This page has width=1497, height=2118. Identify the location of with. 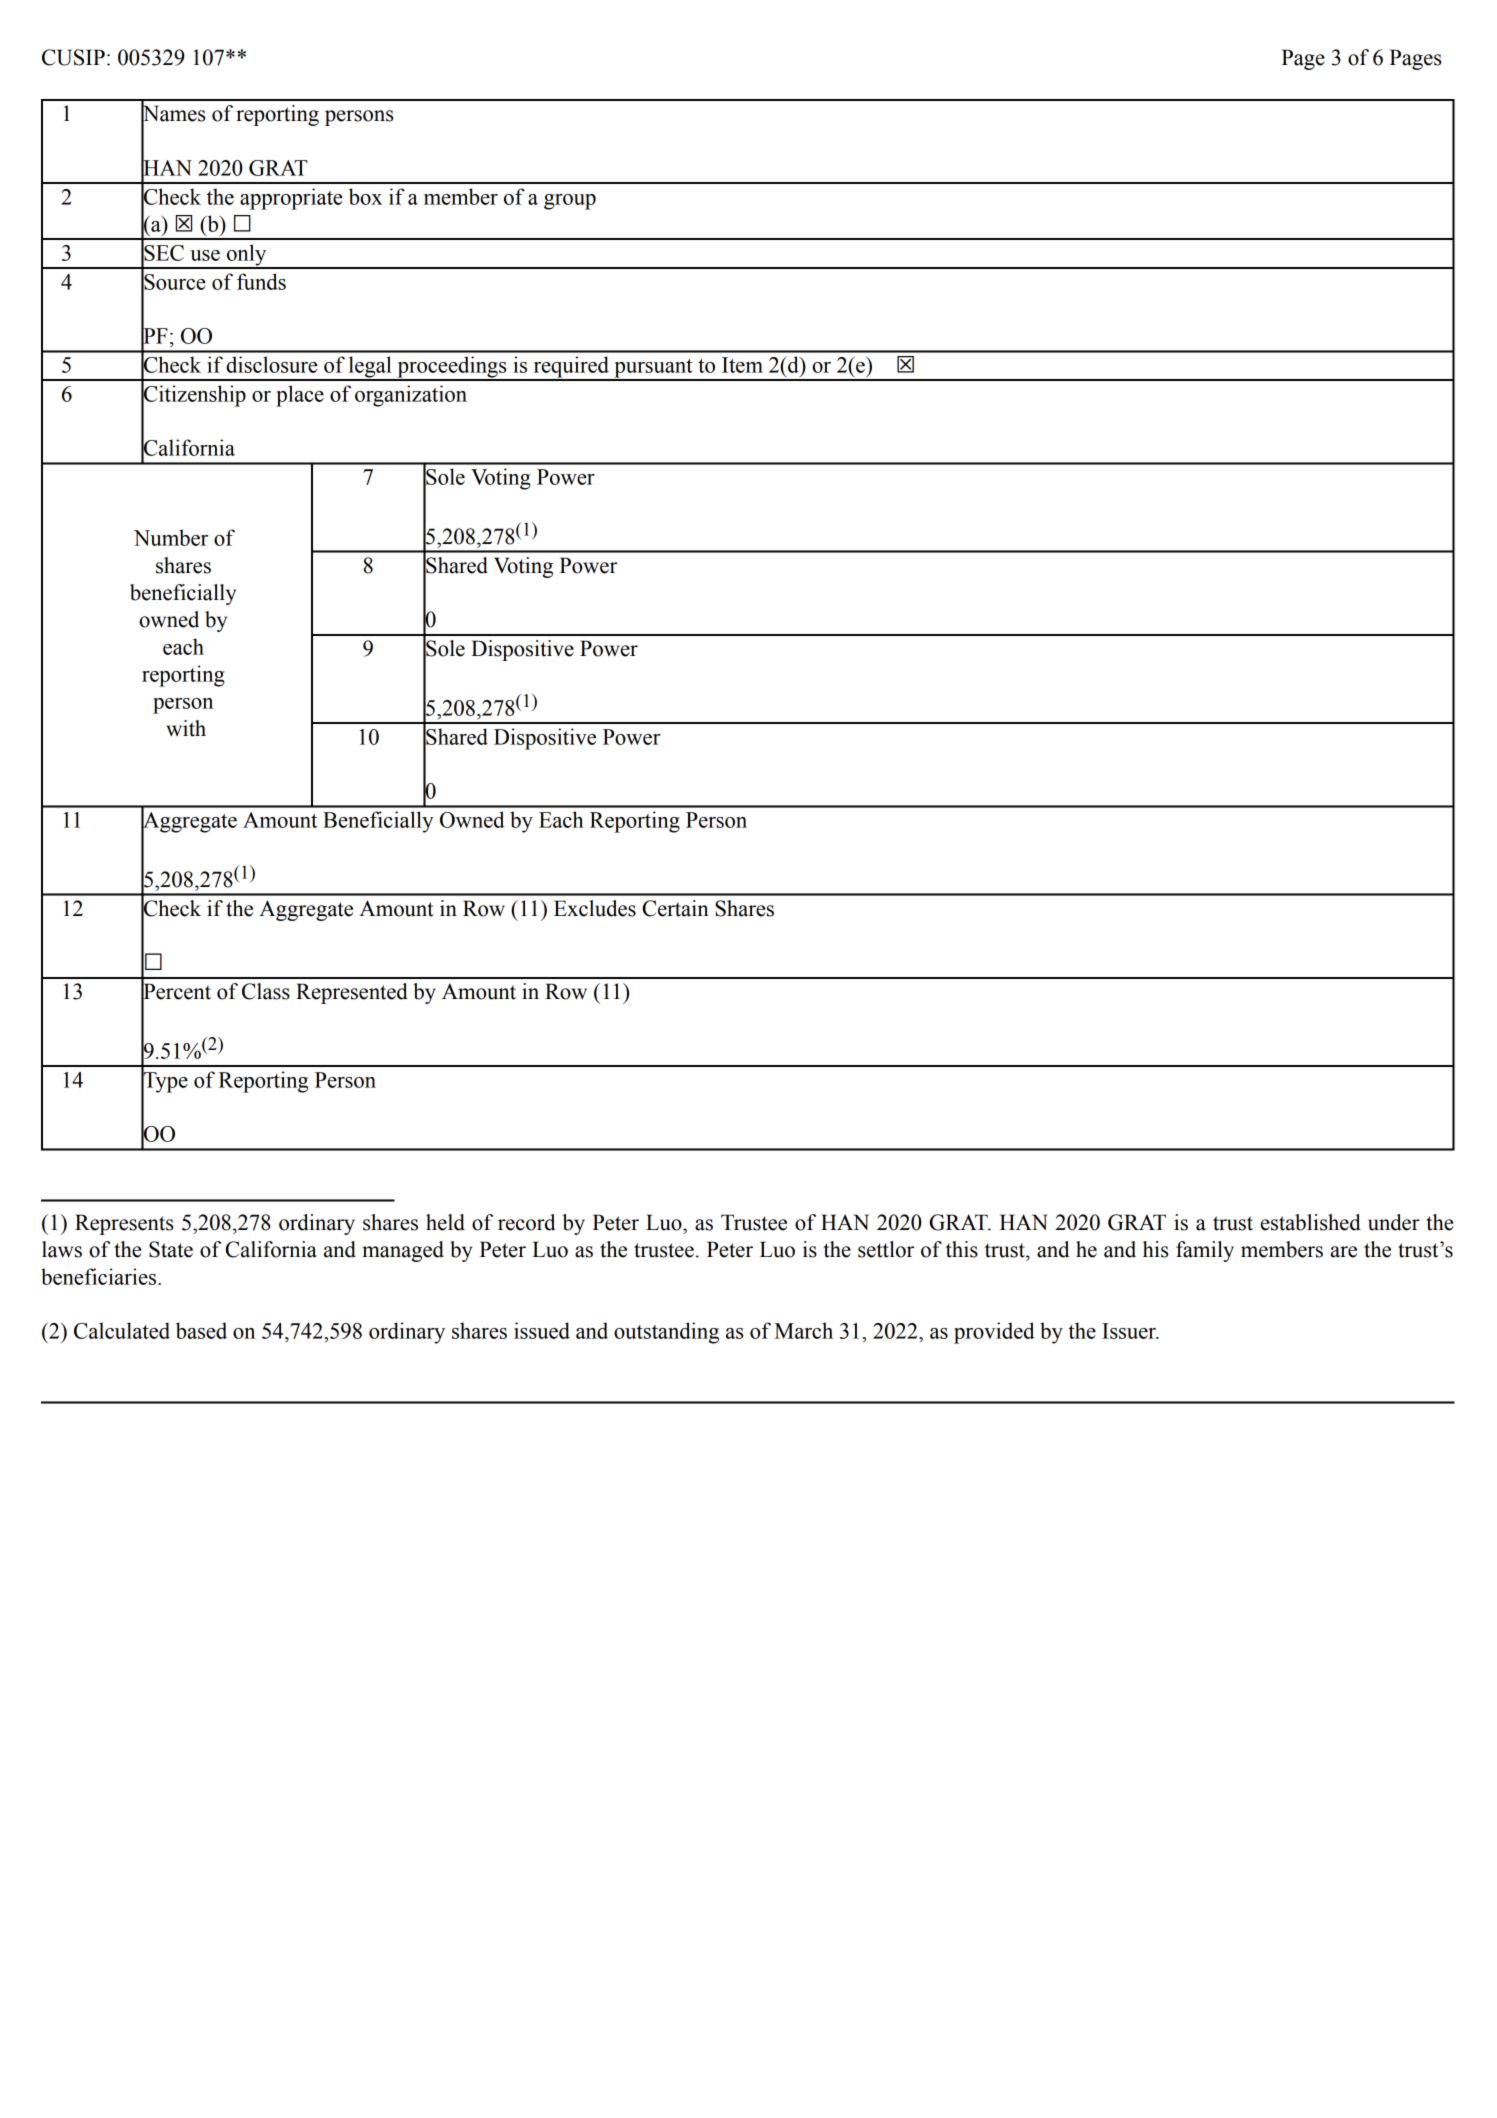
(186, 728).
